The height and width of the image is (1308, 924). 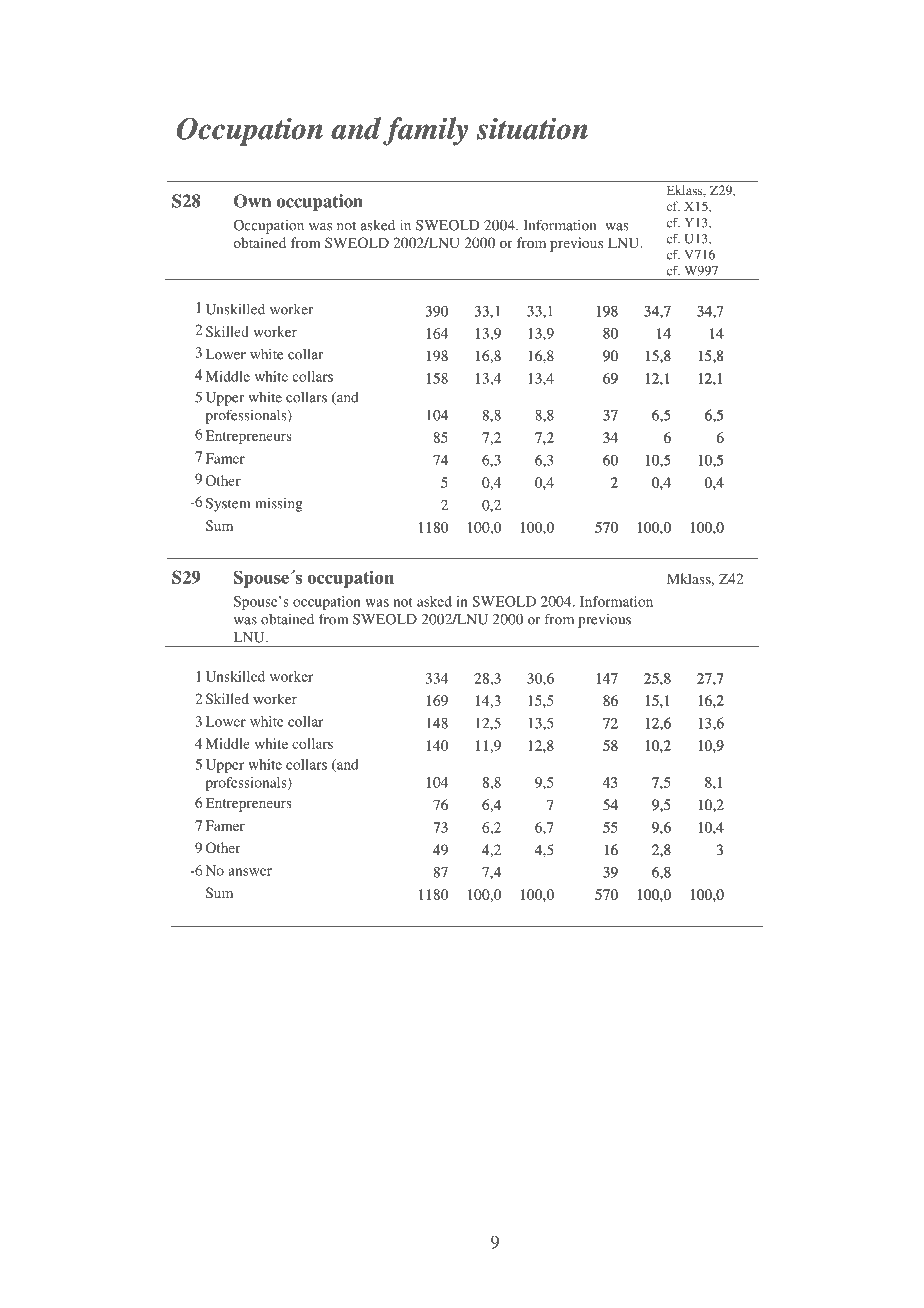 I want to click on System, so click(x=228, y=505).
